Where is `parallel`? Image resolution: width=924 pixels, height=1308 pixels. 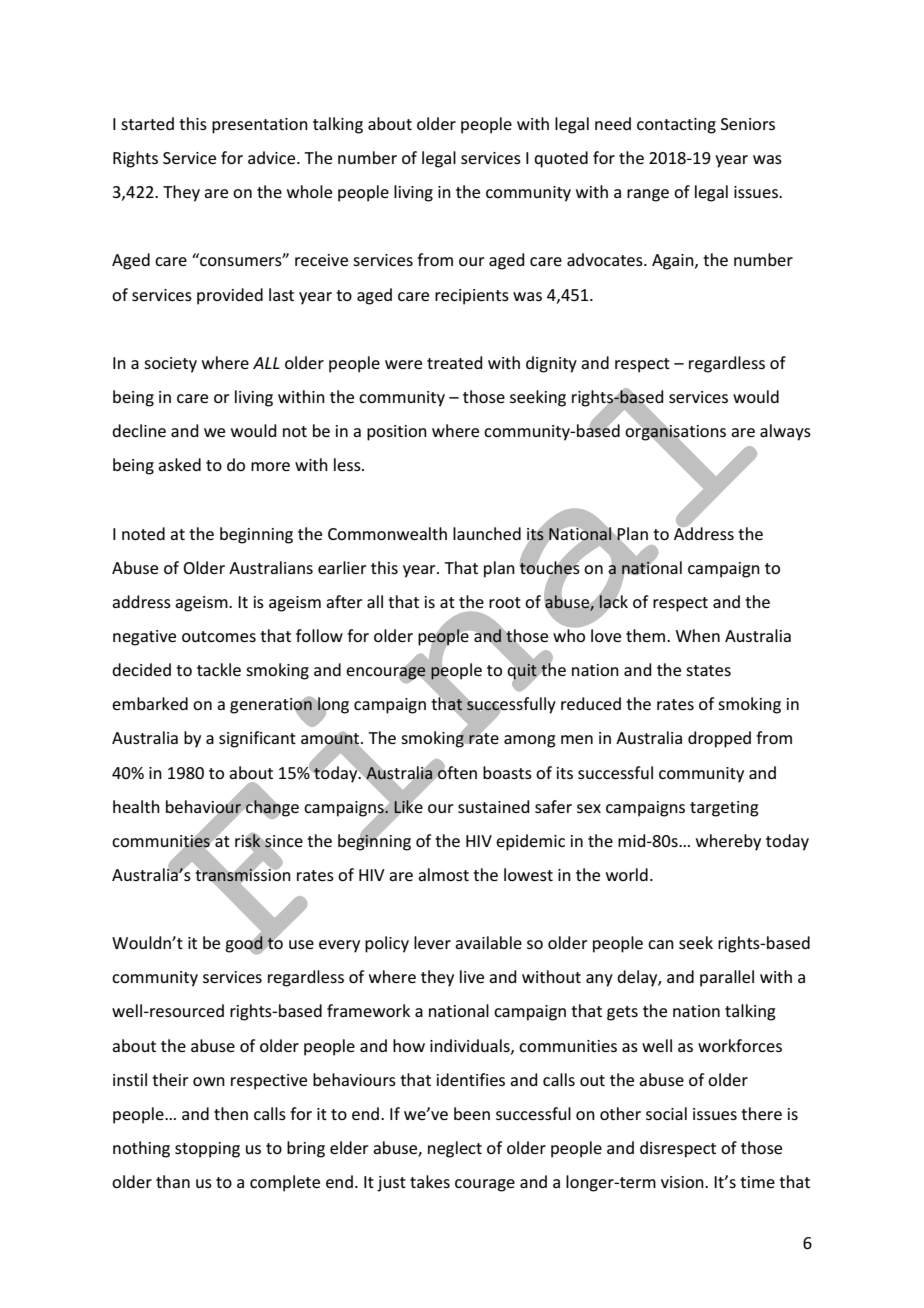
parallel is located at coordinates (727, 978).
